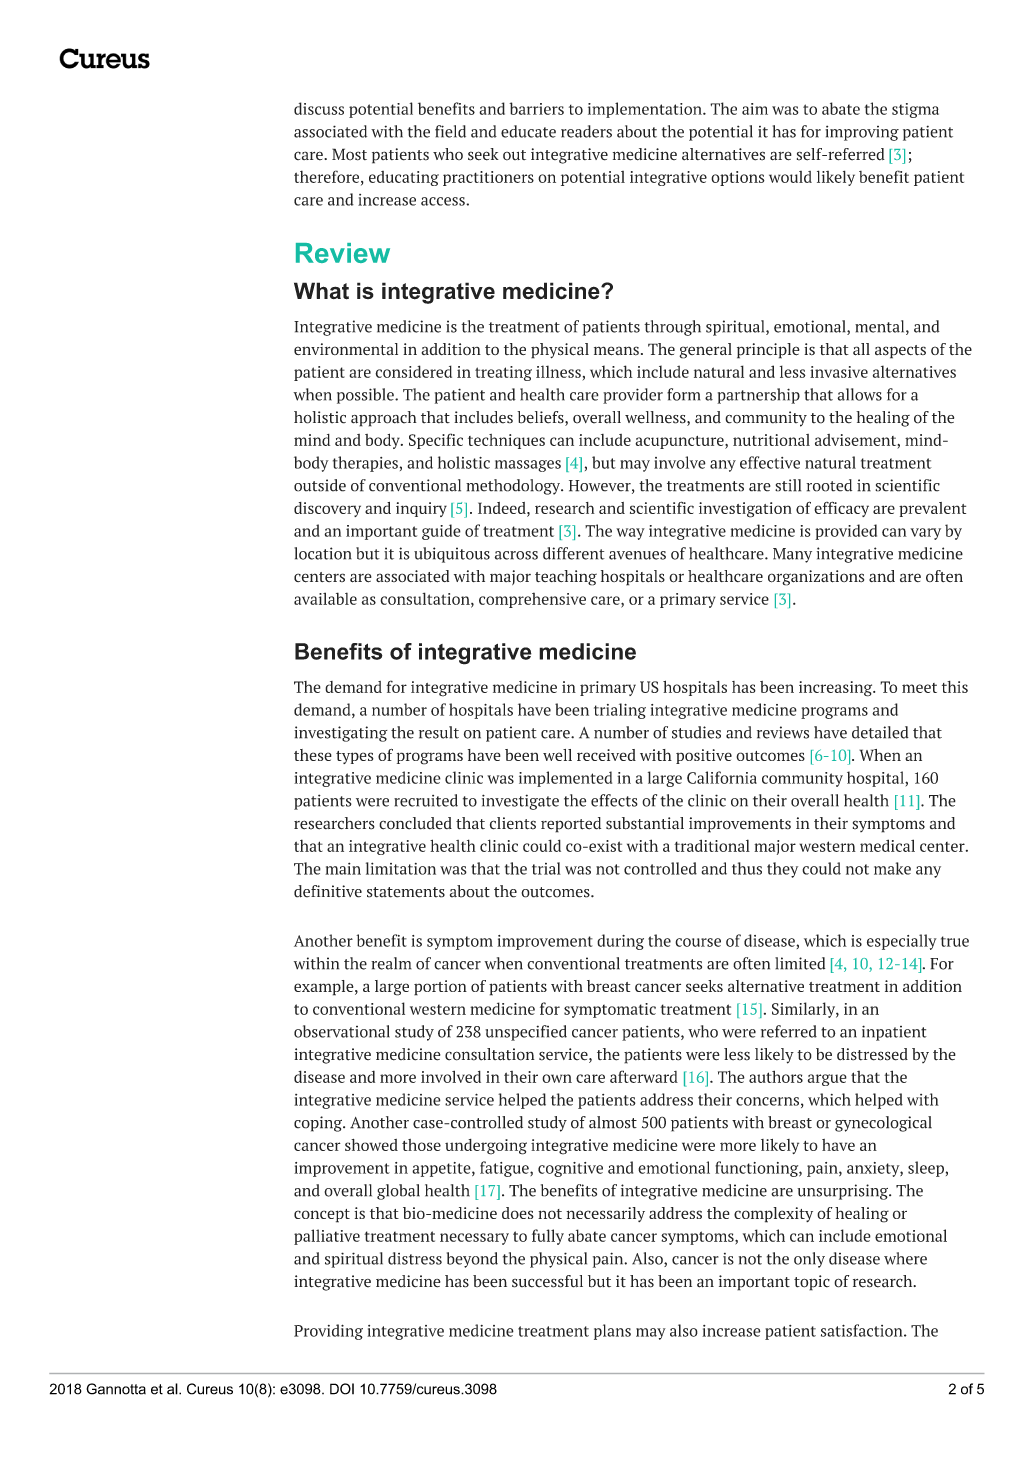  I want to click on implementation, so click(646, 110).
